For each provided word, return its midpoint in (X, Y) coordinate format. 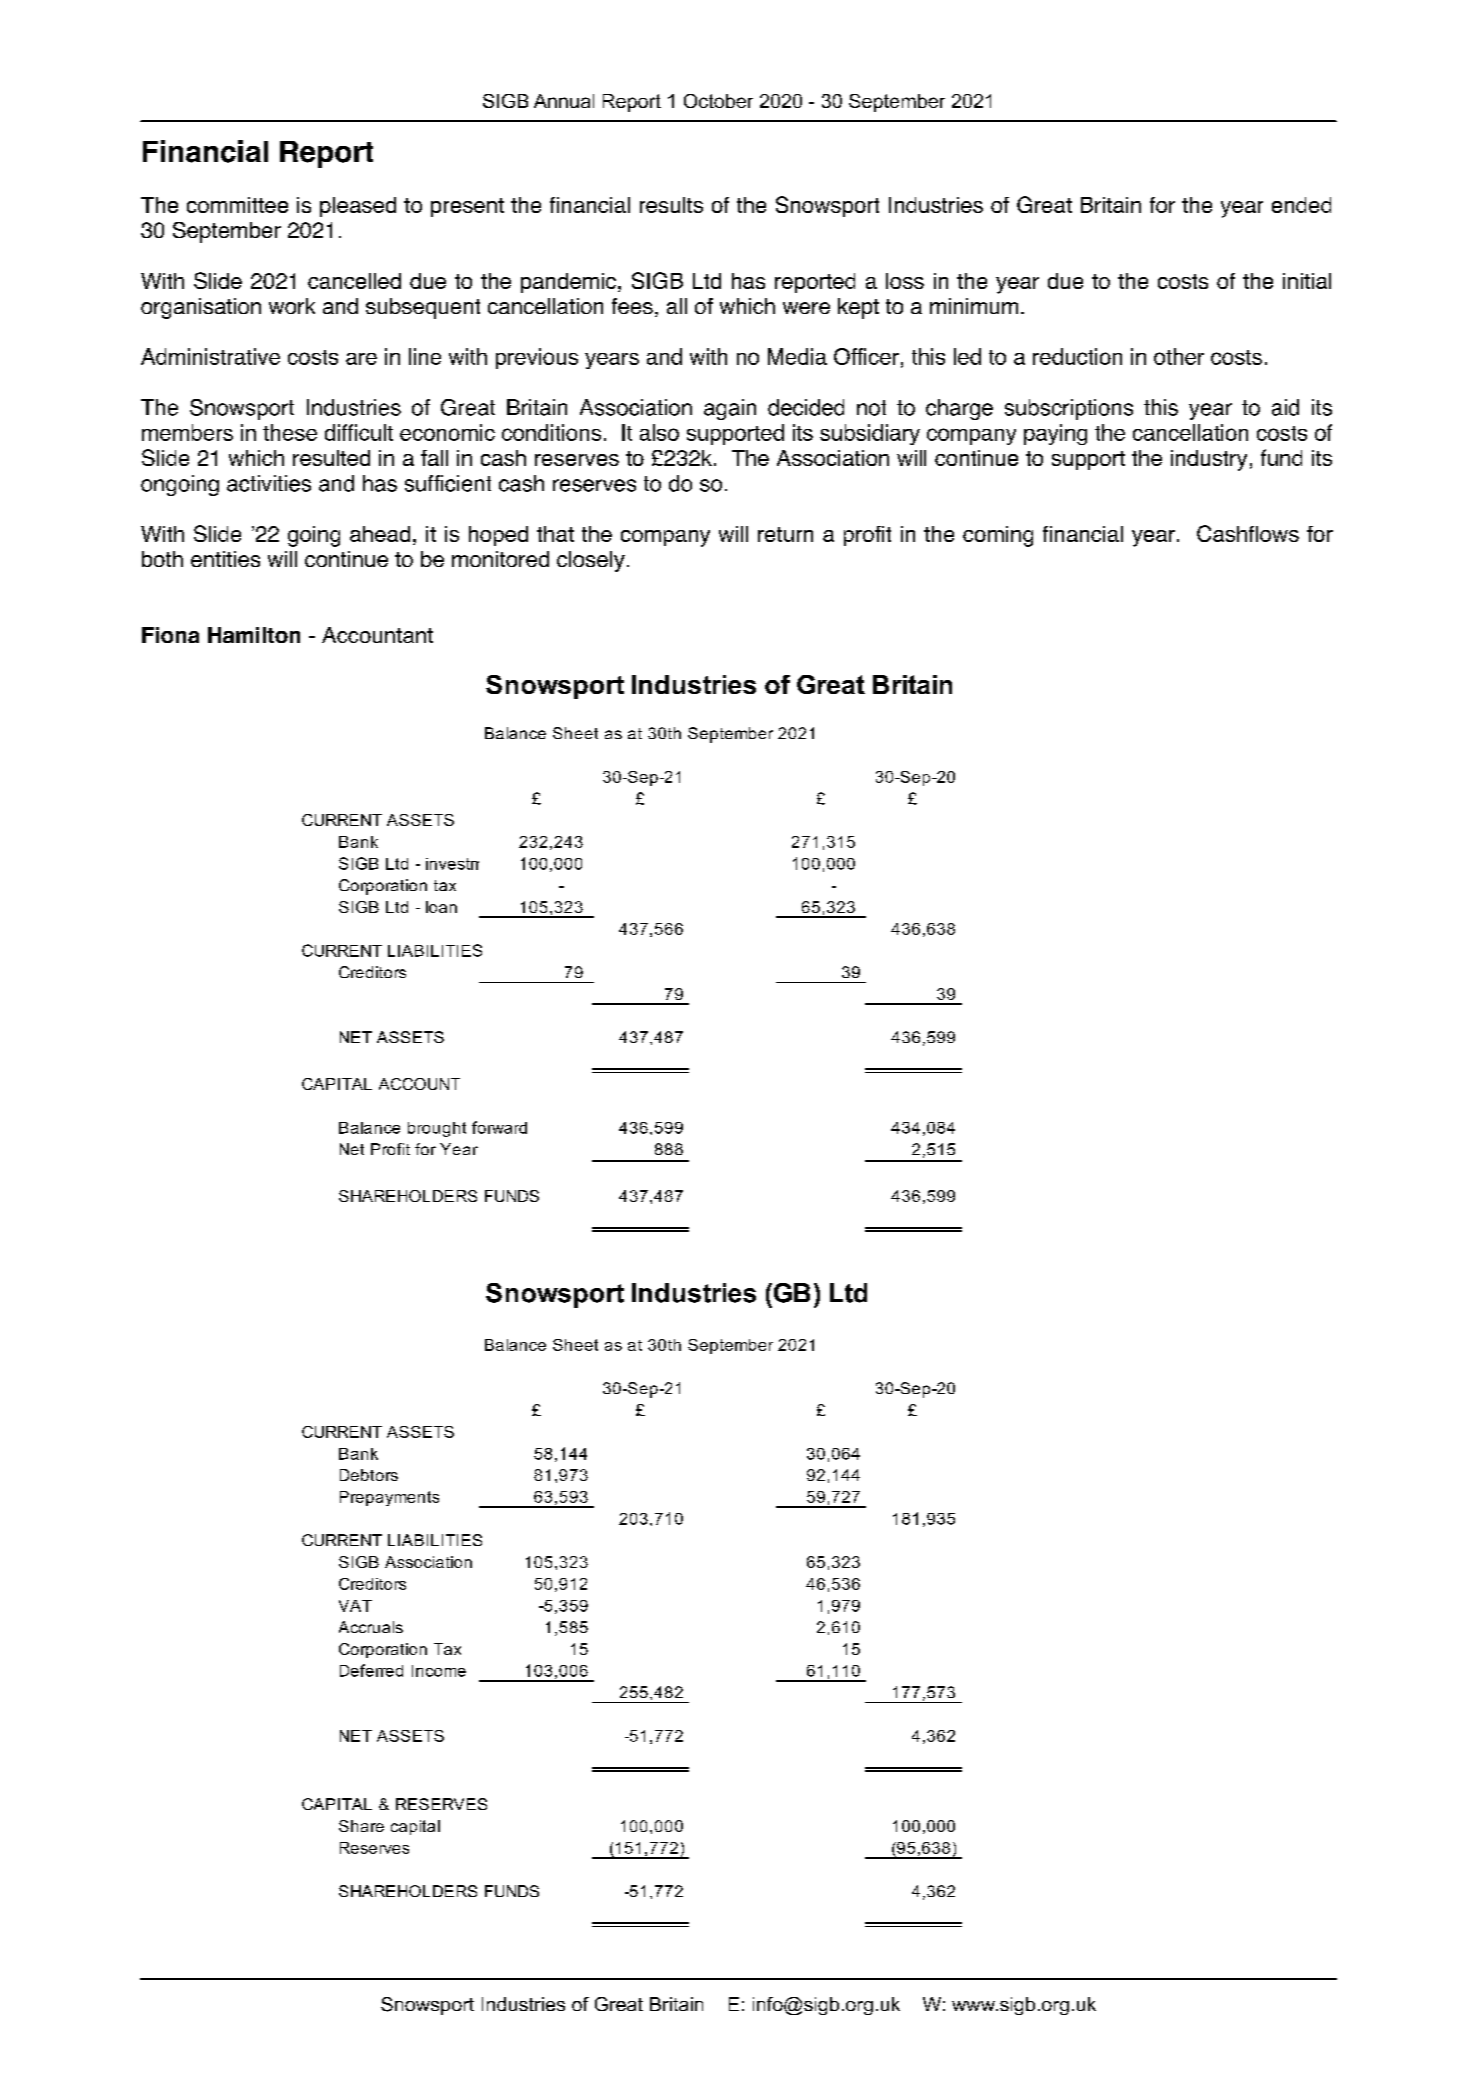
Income (439, 1671)
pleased (358, 207)
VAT (355, 1606)
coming (998, 536)
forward (499, 1127)
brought (437, 1129)
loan (441, 907)
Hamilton (254, 635)
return (785, 534)
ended (1301, 205)
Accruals (371, 1627)
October (718, 101)
